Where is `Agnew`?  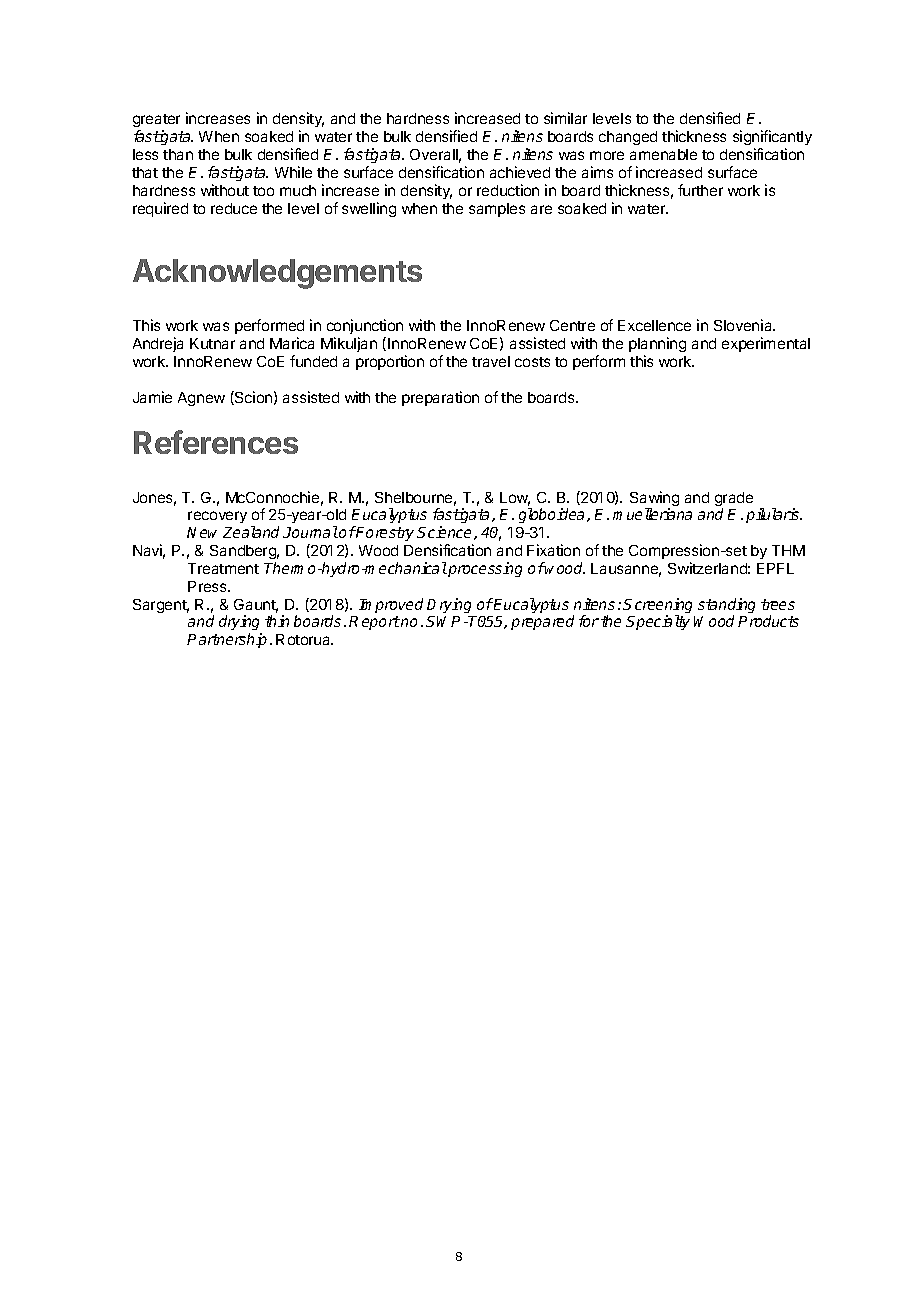 Agnew is located at coordinates (201, 399).
